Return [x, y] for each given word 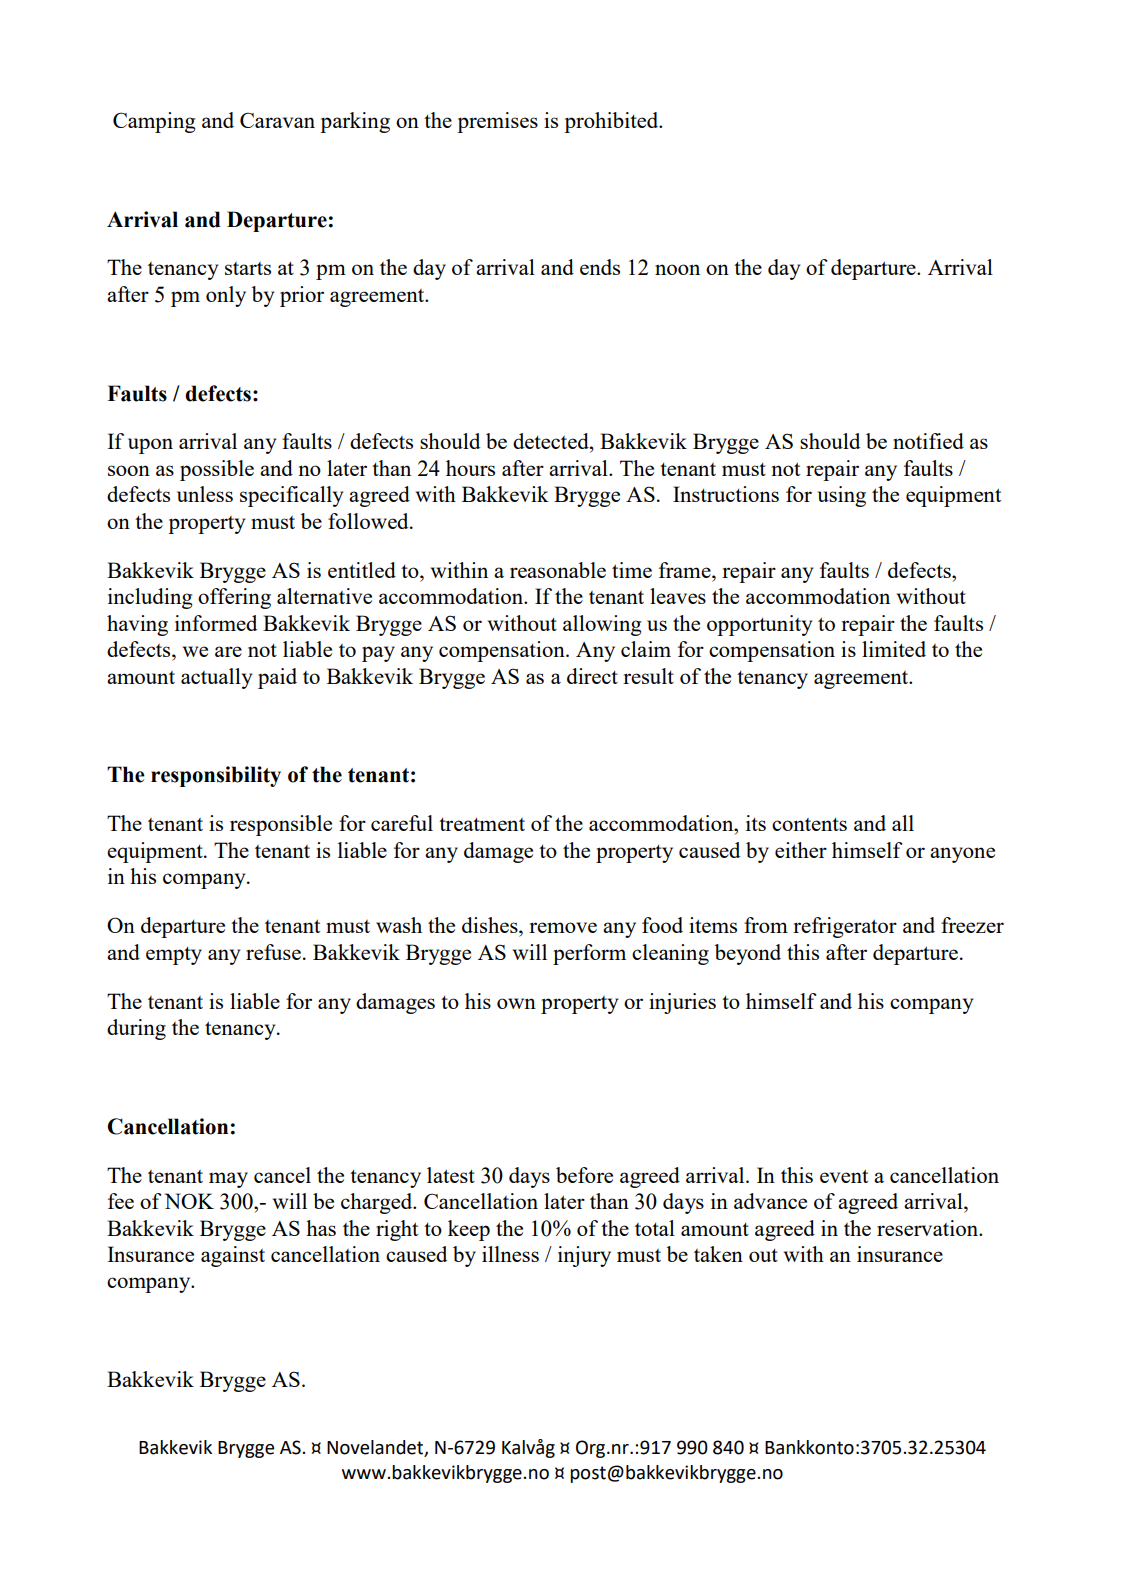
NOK [189, 1201]
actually [216, 678]
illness [510, 1254]
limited [894, 649]
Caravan [277, 120]
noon [677, 269]
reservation [928, 1228]
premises [497, 122]
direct [592, 676]
